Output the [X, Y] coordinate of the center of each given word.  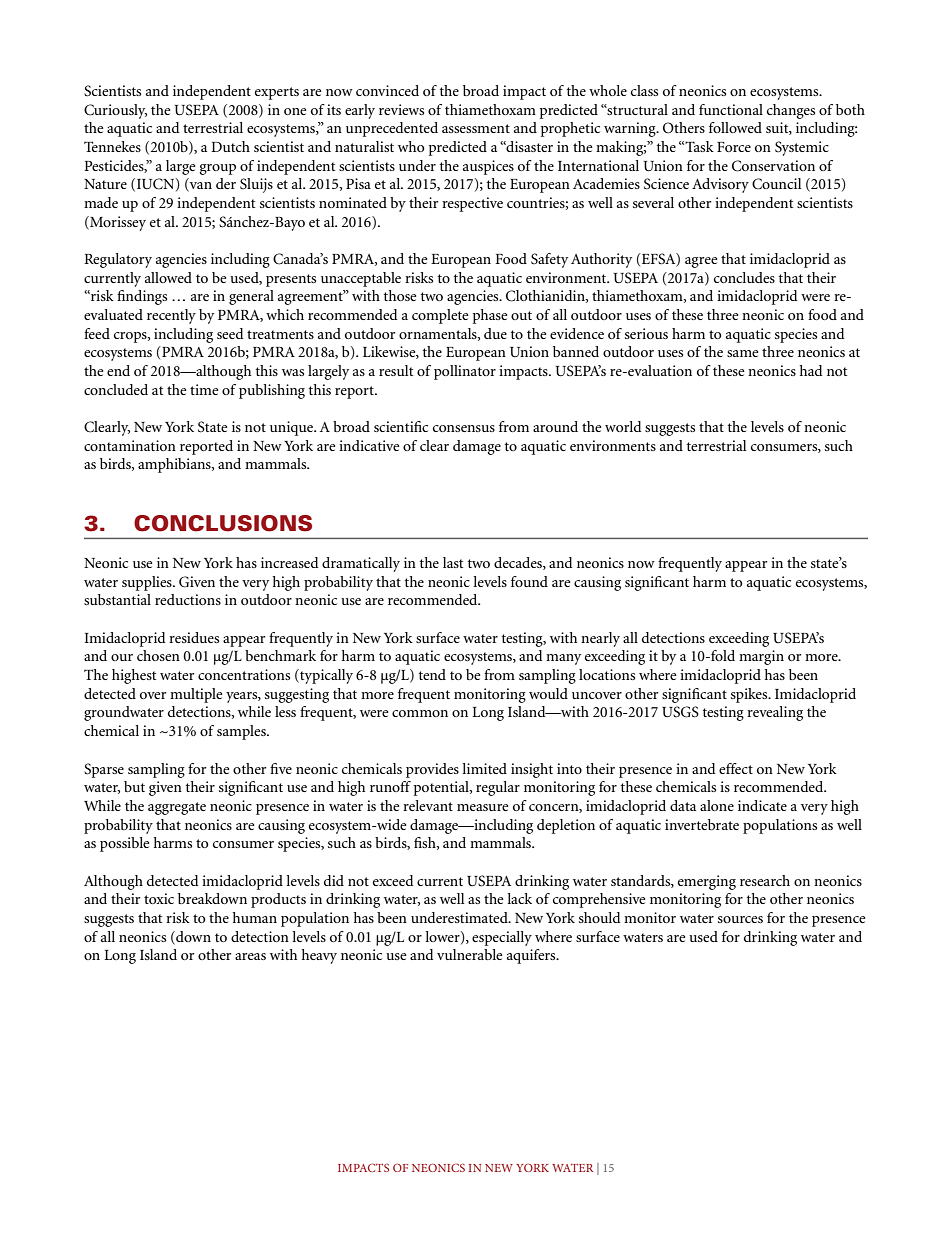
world [623, 426]
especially [502, 938]
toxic [159, 898]
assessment [476, 128]
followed [735, 127]
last [453, 562]
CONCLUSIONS [223, 523]
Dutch [230, 146]
